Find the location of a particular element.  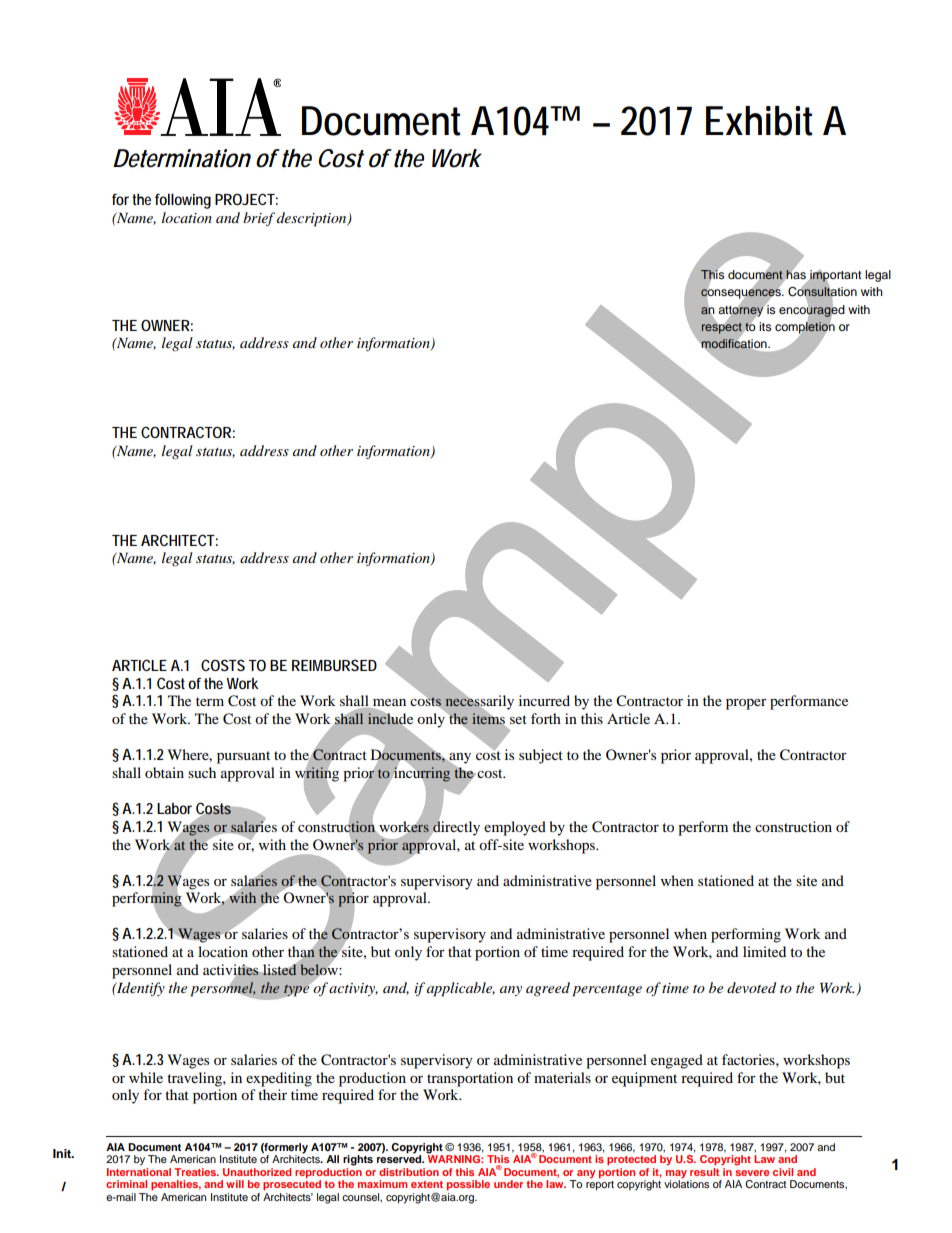

International is located at coordinates (139, 1170).
